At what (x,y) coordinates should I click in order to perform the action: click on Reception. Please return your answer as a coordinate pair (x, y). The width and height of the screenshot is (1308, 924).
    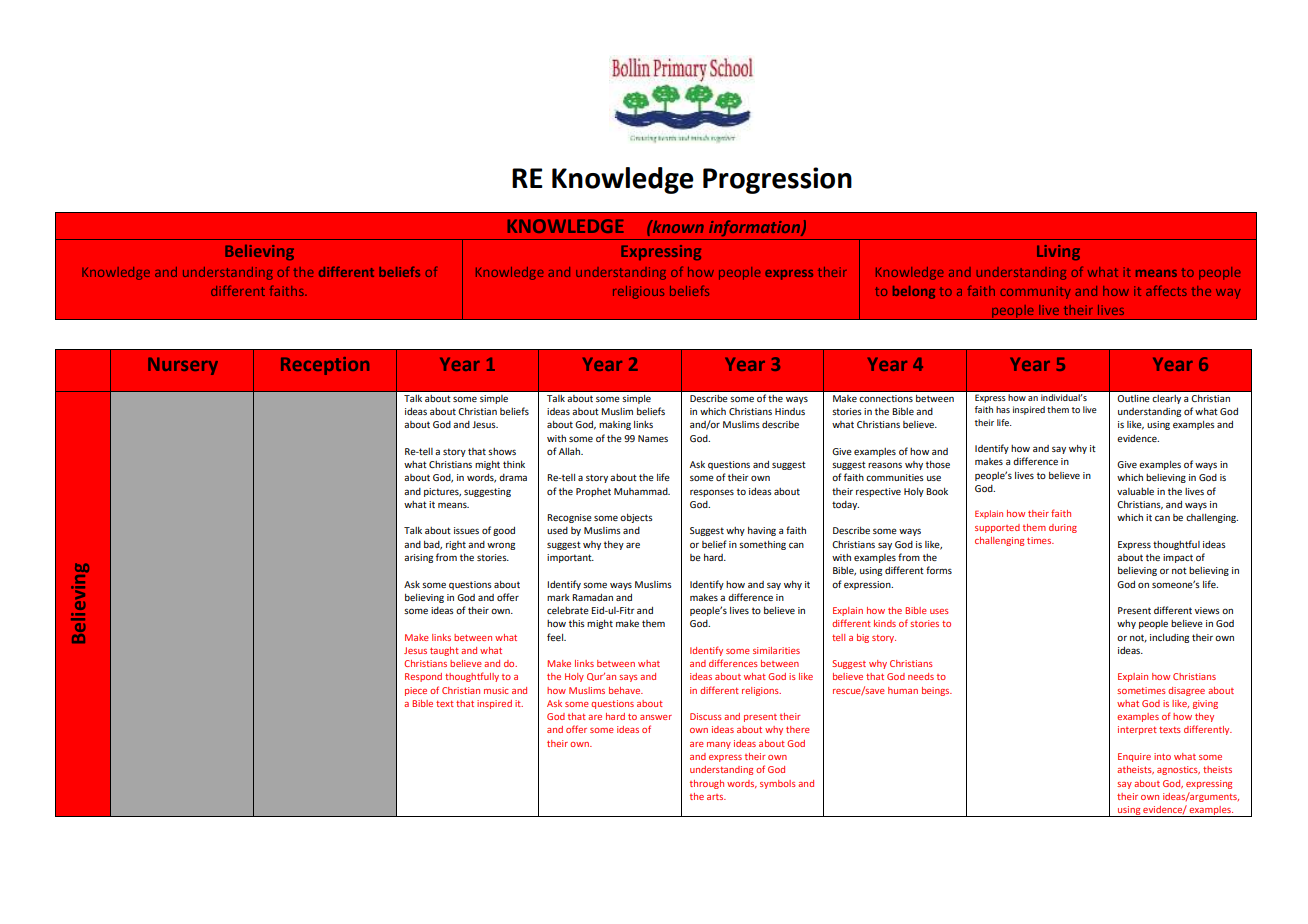
    Looking at the image, I should click on (325, 366).
